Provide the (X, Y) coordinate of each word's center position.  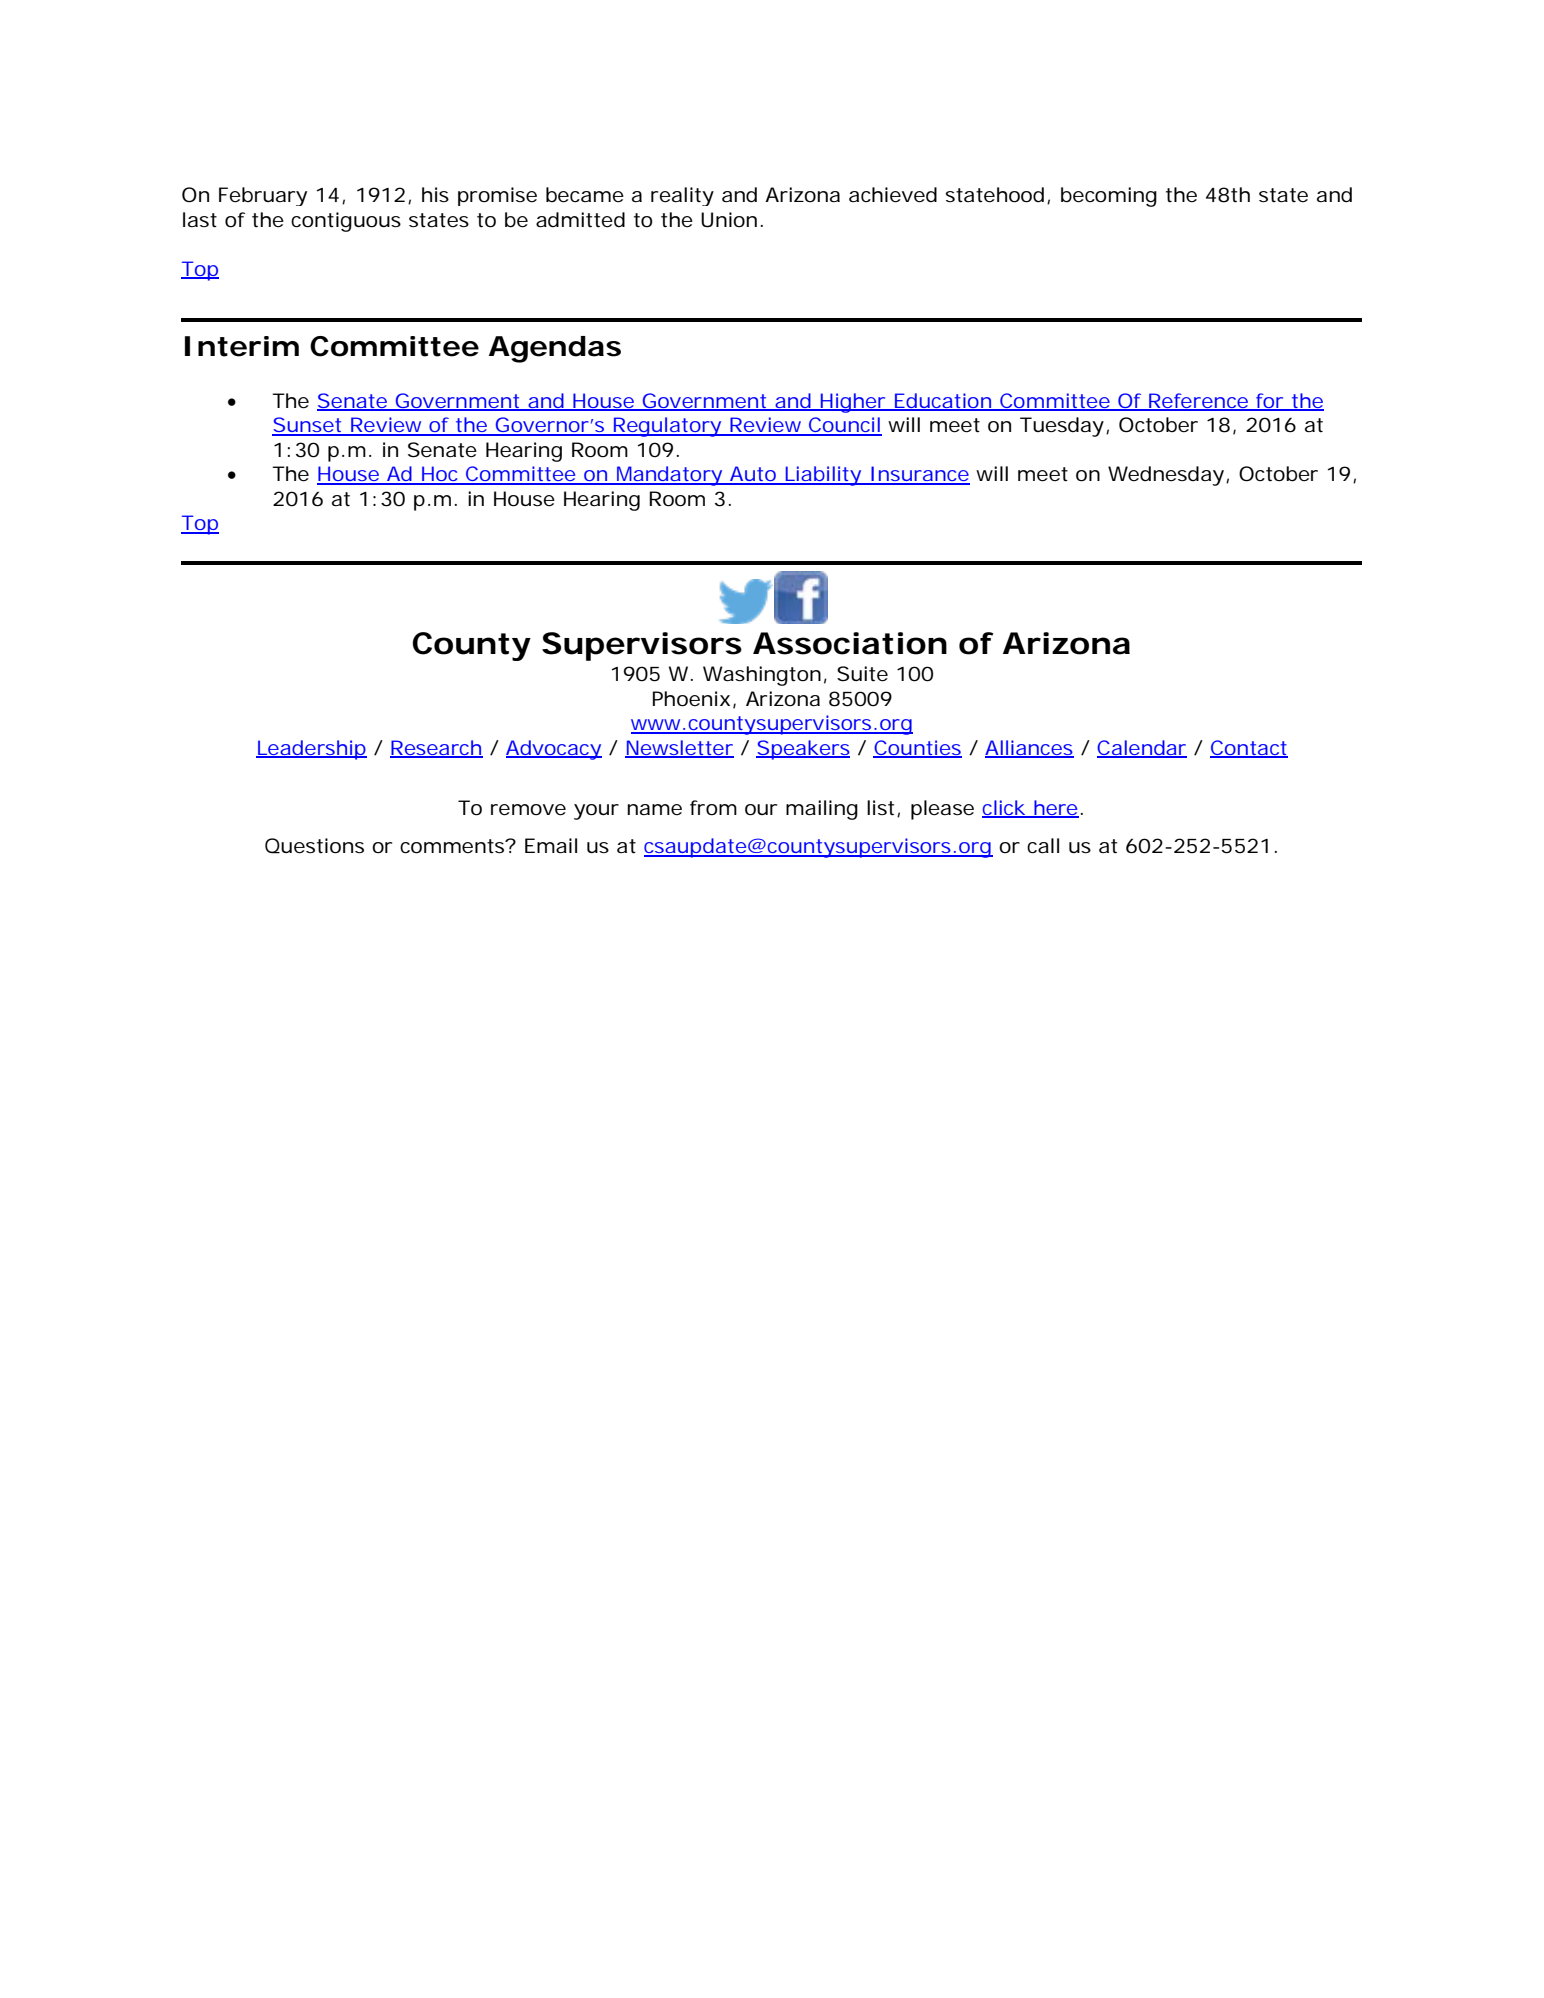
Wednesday (1168, 476)
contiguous (346, 222)
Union (732, 220)
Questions (314, 846)
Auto (755, 475)
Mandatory (671, 476)
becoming (1109, 197)
